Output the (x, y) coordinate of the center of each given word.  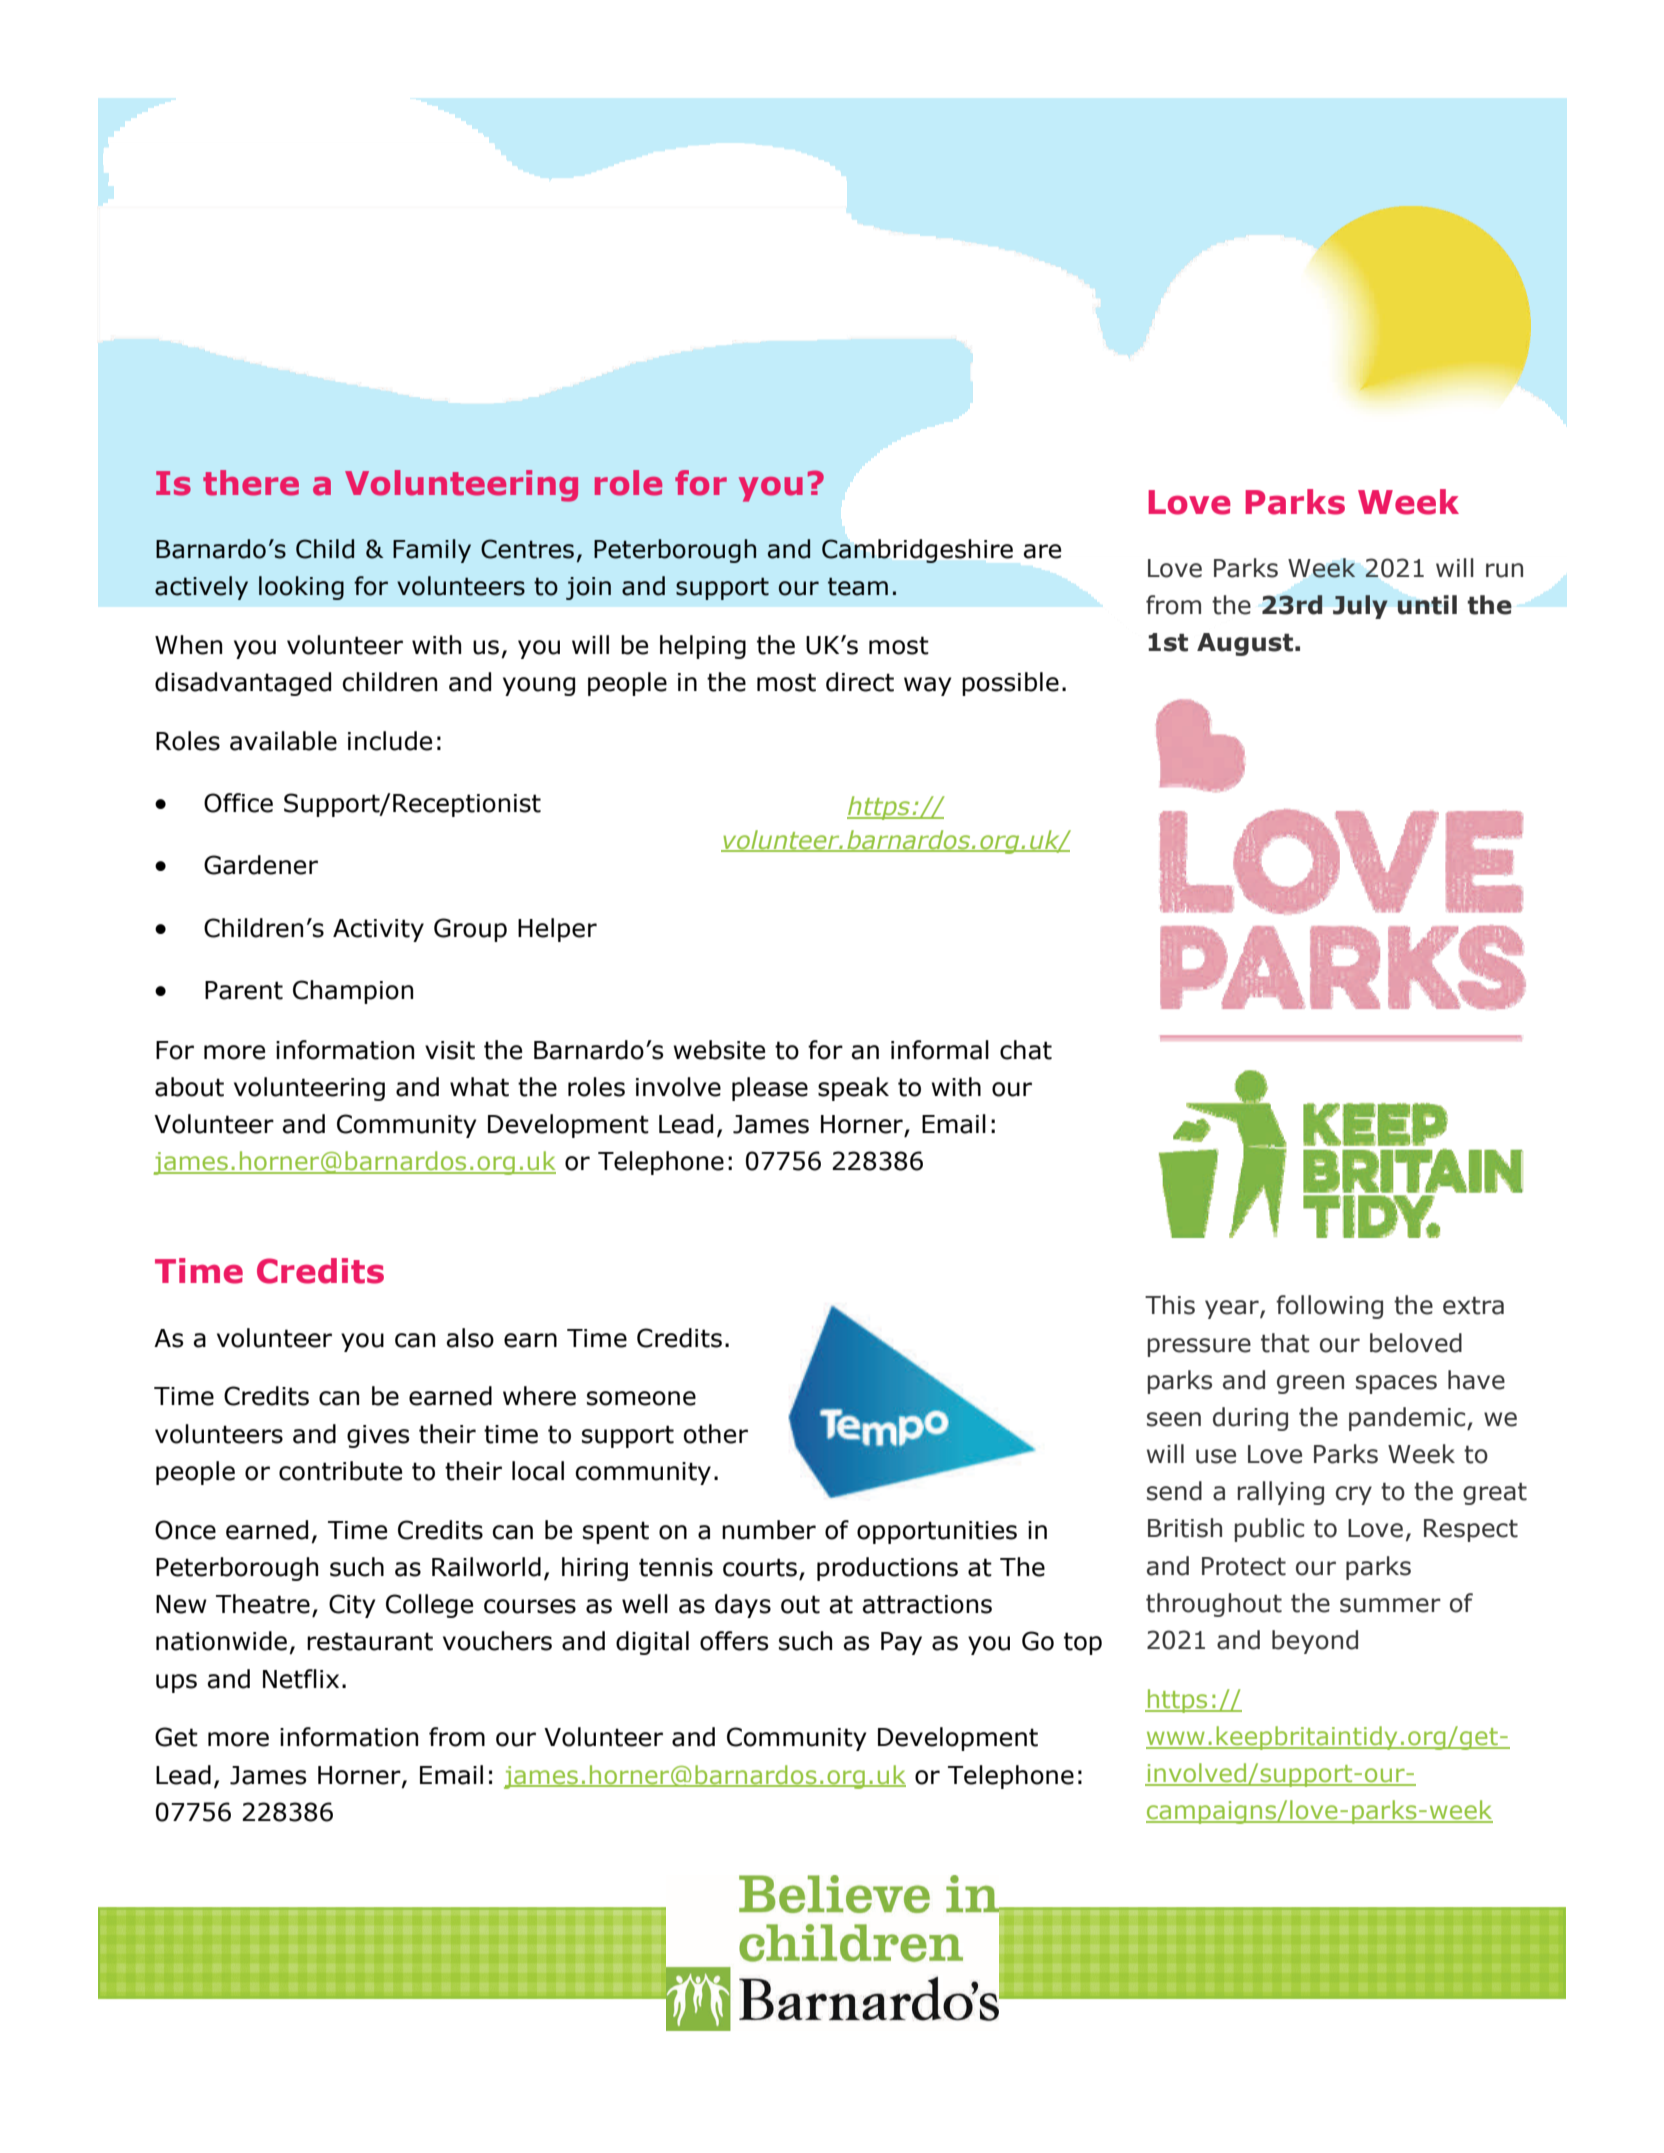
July (1360, 607)
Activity (378, 930)
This (1170, 1305)
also (470, 1338)
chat (1026, 1050)
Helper (557, 930)
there (251, 483)
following (1329, 1307)
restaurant (370, 1641)
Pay (901, 1643)
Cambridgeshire (917, 551)
